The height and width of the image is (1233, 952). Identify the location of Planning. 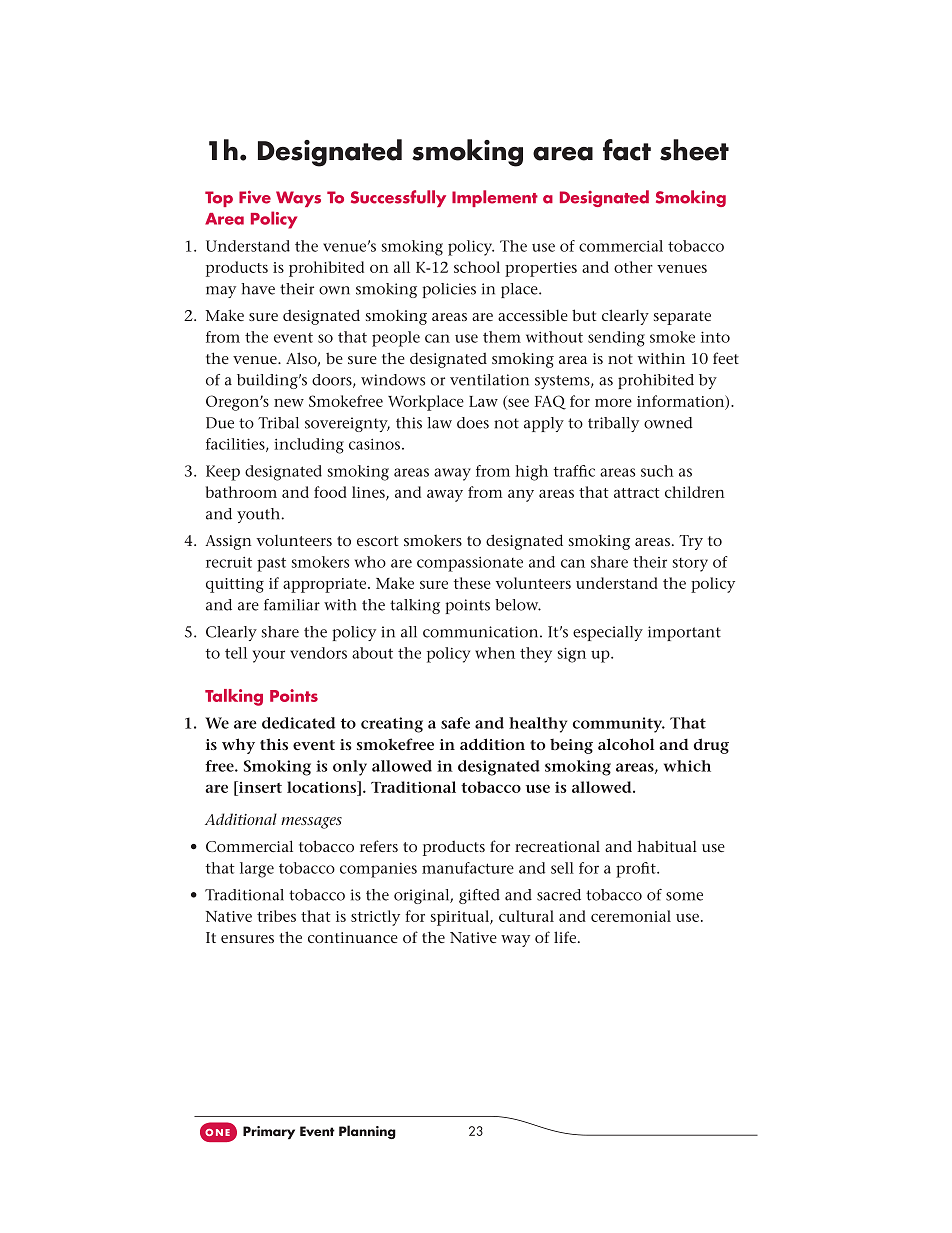
(367, 1132).
